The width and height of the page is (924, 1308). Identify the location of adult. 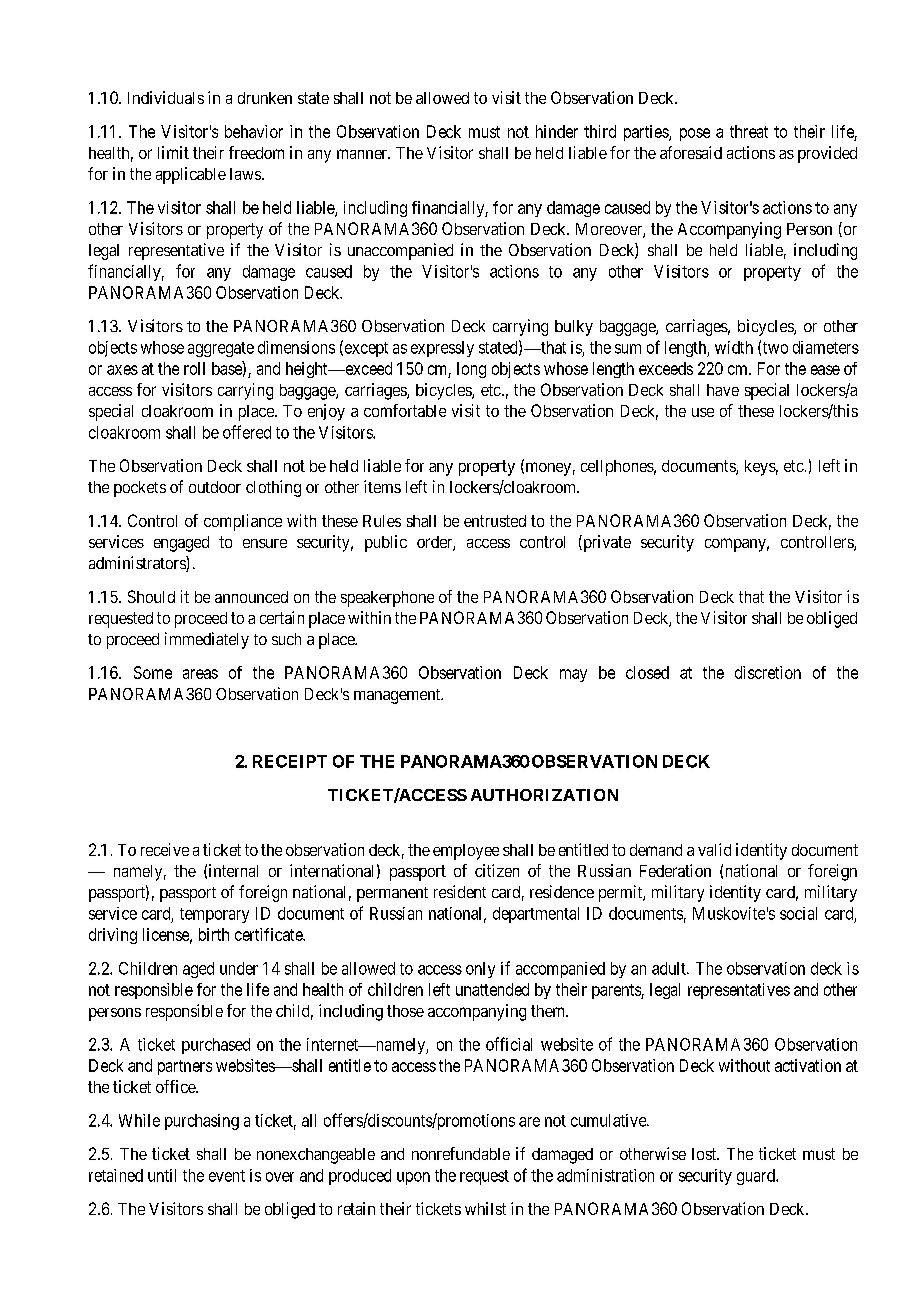
(670, 968).
